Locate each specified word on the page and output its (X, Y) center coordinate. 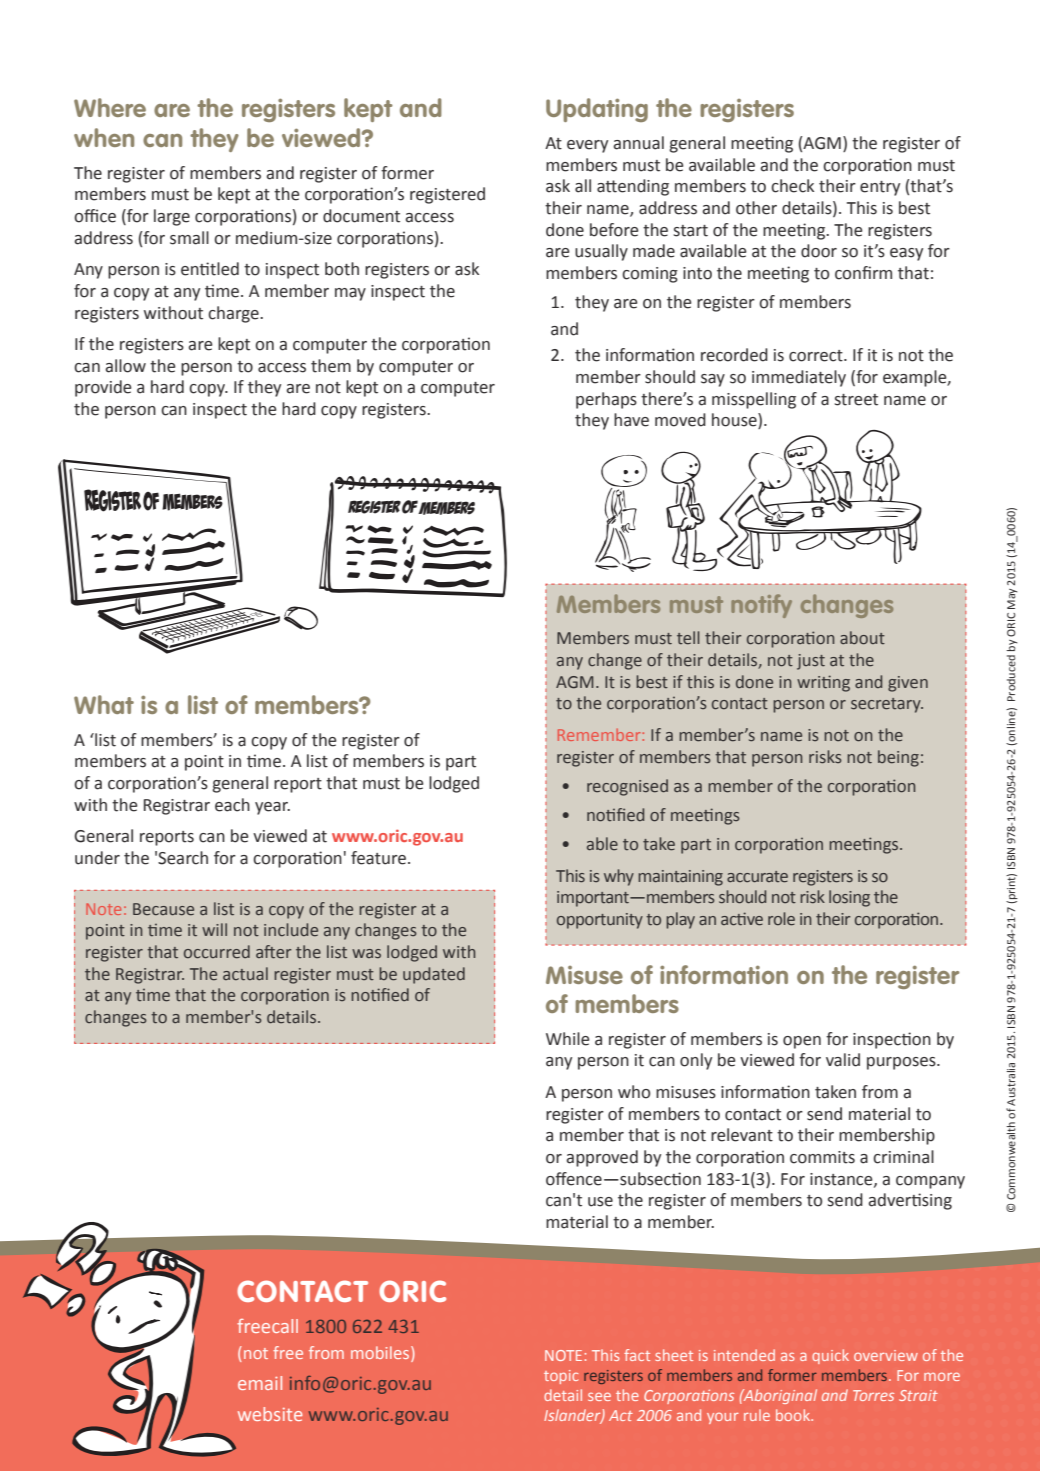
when (104, 137)
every (587, 146)
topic (561, 1377)
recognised (627, 787)
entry (880, 188)
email (260, 1383)
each (232, 805)
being (898, 758)
